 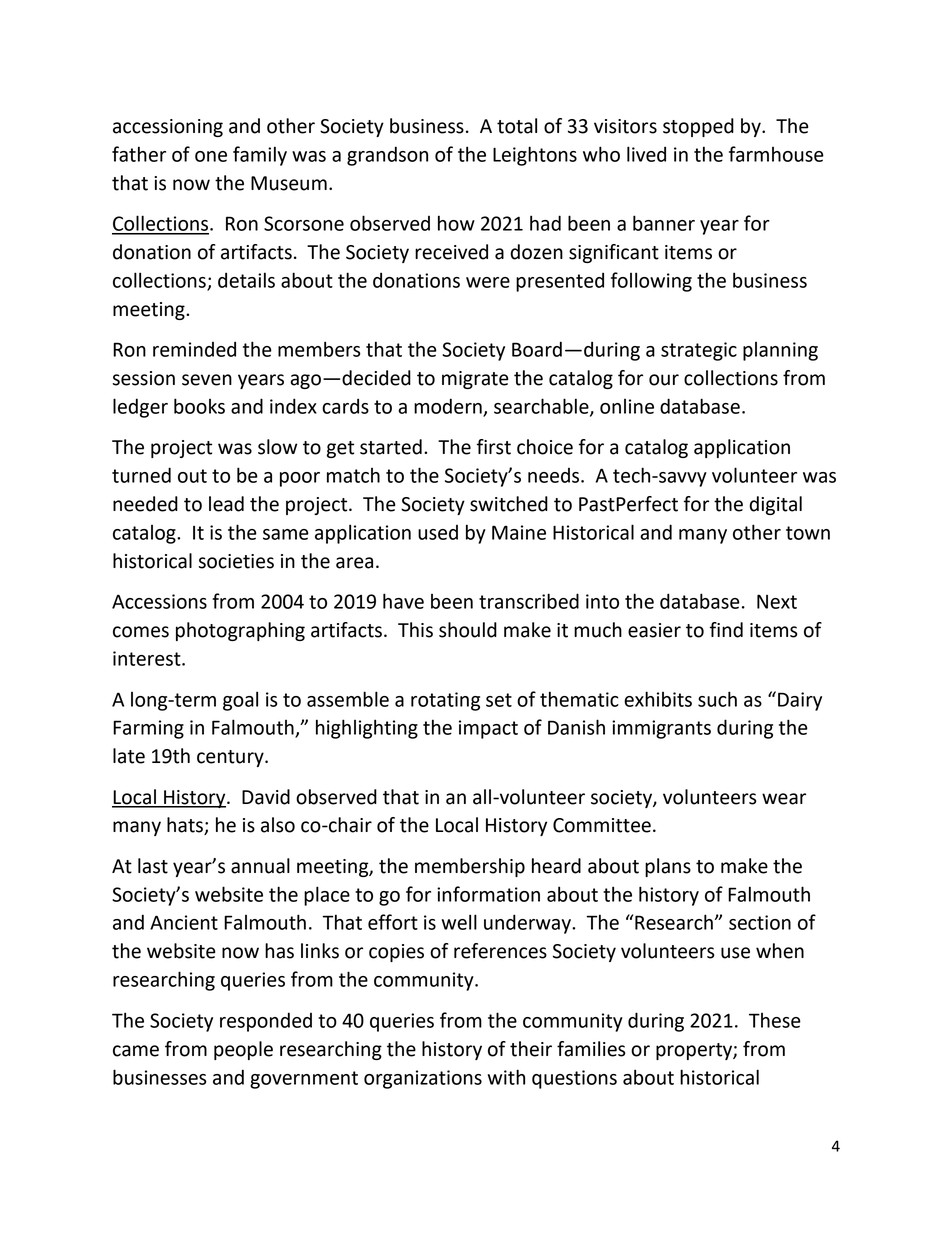 I want to click on hats, so click(x=186, y=826).
